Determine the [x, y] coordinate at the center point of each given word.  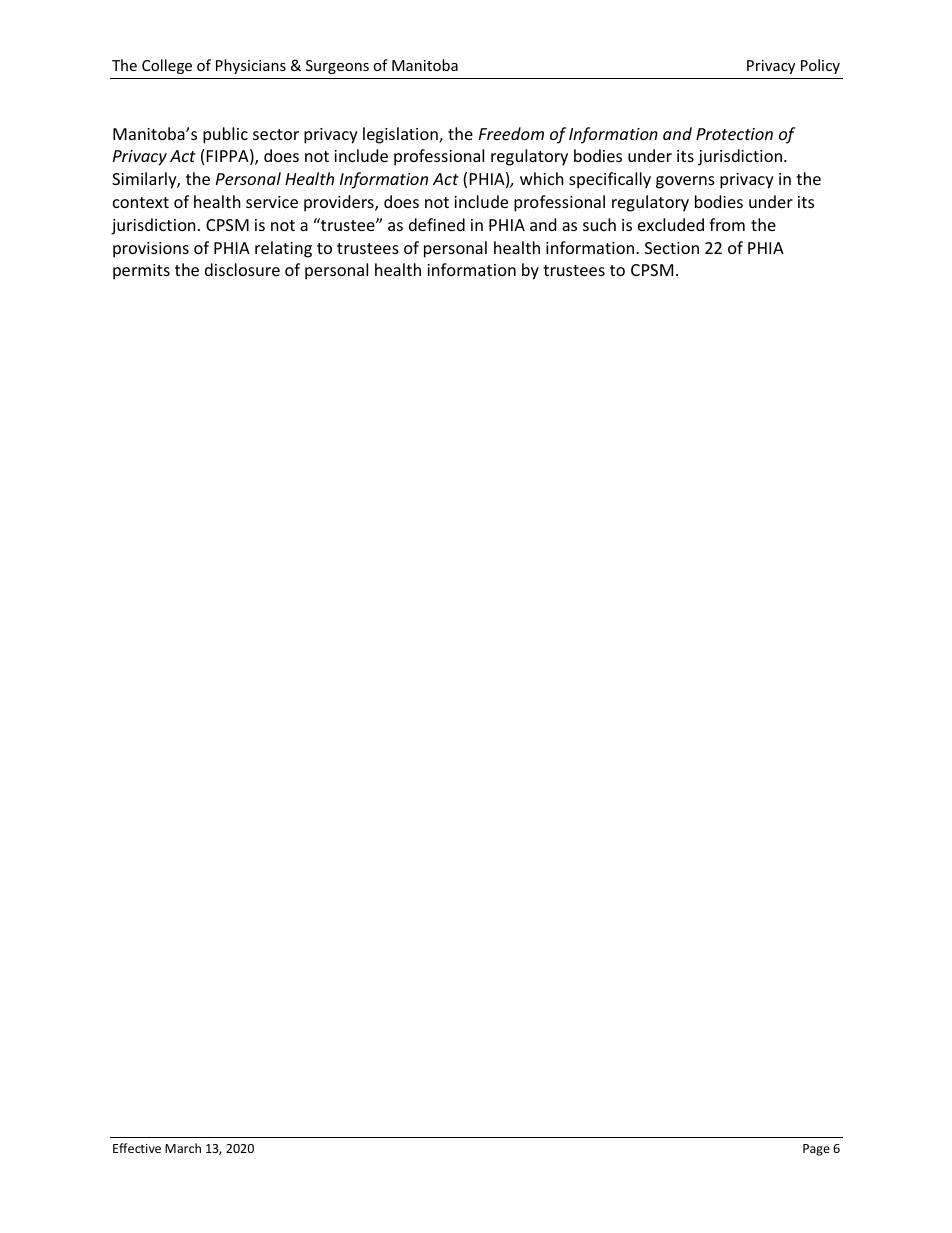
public [225, 135]
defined [437, 224]
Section [672, 248]
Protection [734, 134]
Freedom [511, 133]
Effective [137, 1148]
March [183, 1148]
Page [816, 1150]
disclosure [242, 269]
